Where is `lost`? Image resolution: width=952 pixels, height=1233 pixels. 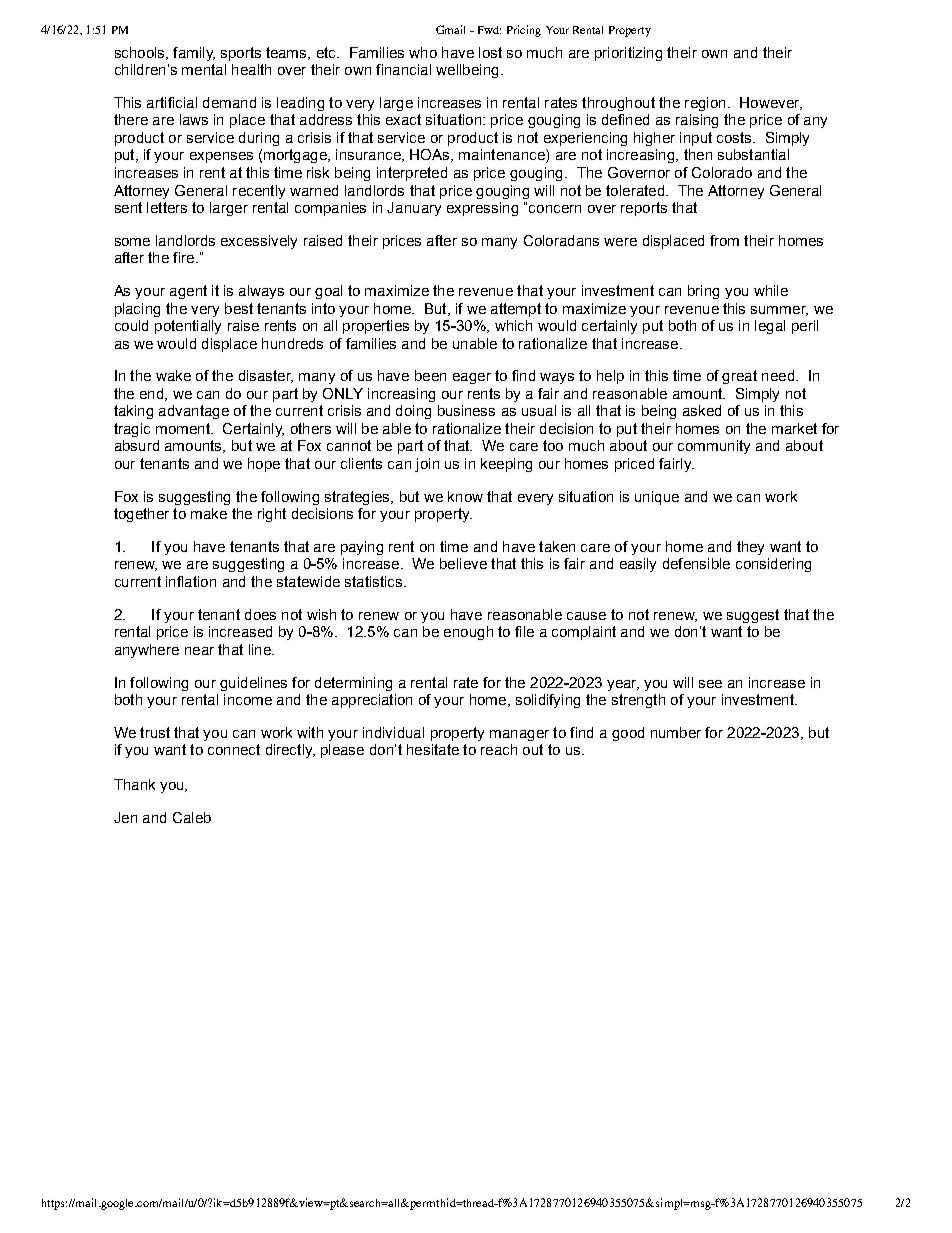
lost is located at coordinates (490, 52).
